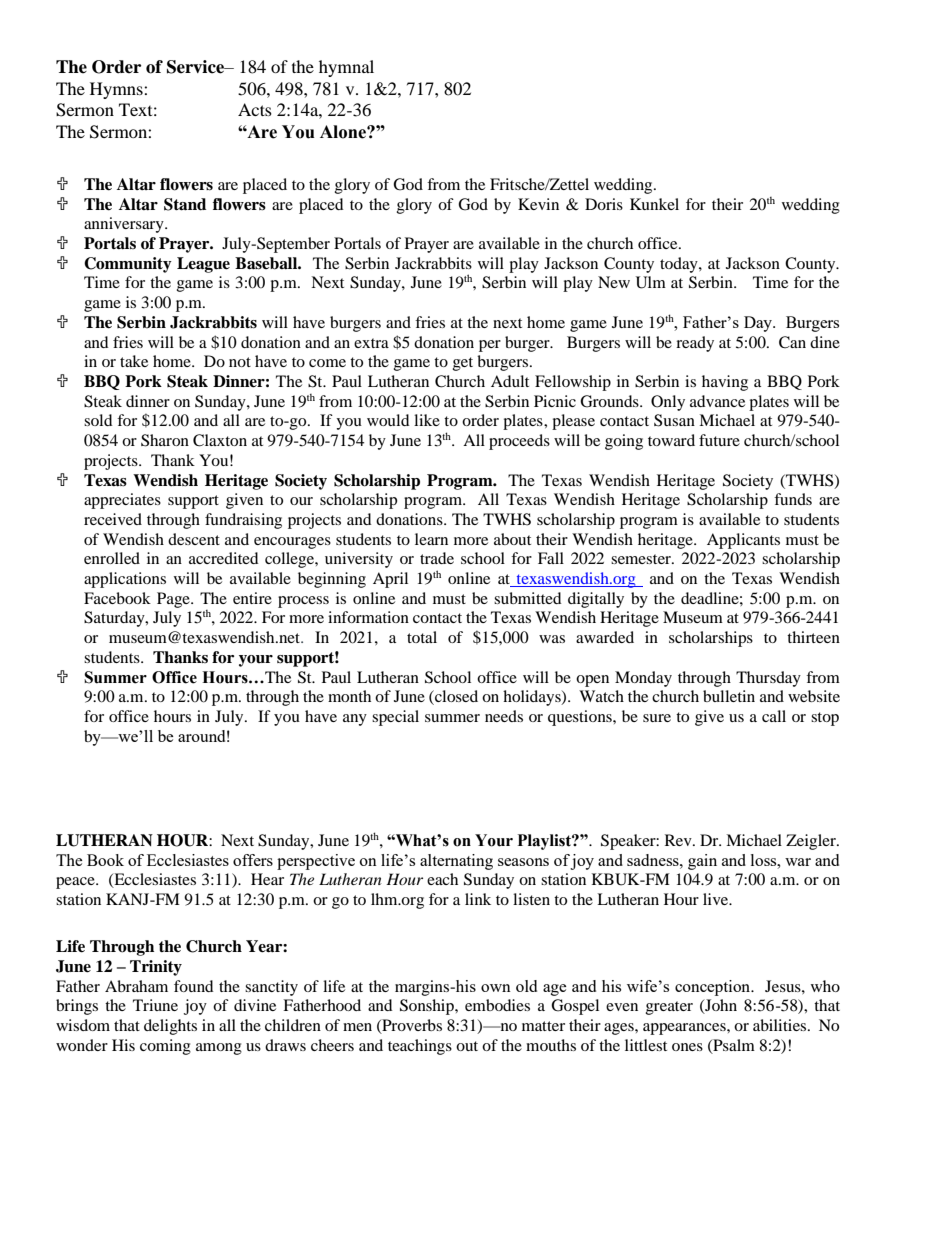 This screenshot has width=952, height=1233. I want to click on alternating, so click(456, 862).
